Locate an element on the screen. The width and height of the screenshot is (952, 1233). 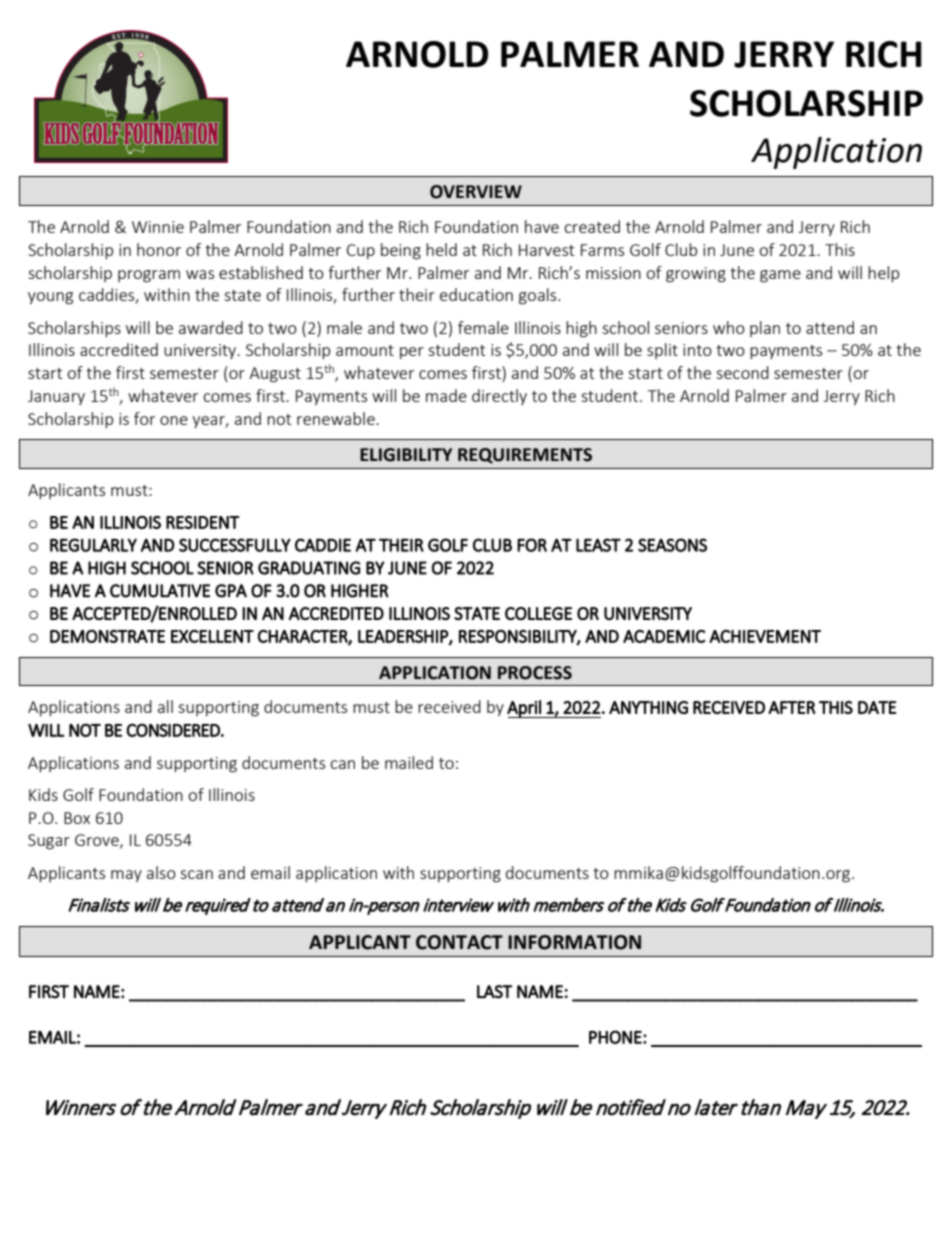
Winnie is located at coordinates (158, 227).
